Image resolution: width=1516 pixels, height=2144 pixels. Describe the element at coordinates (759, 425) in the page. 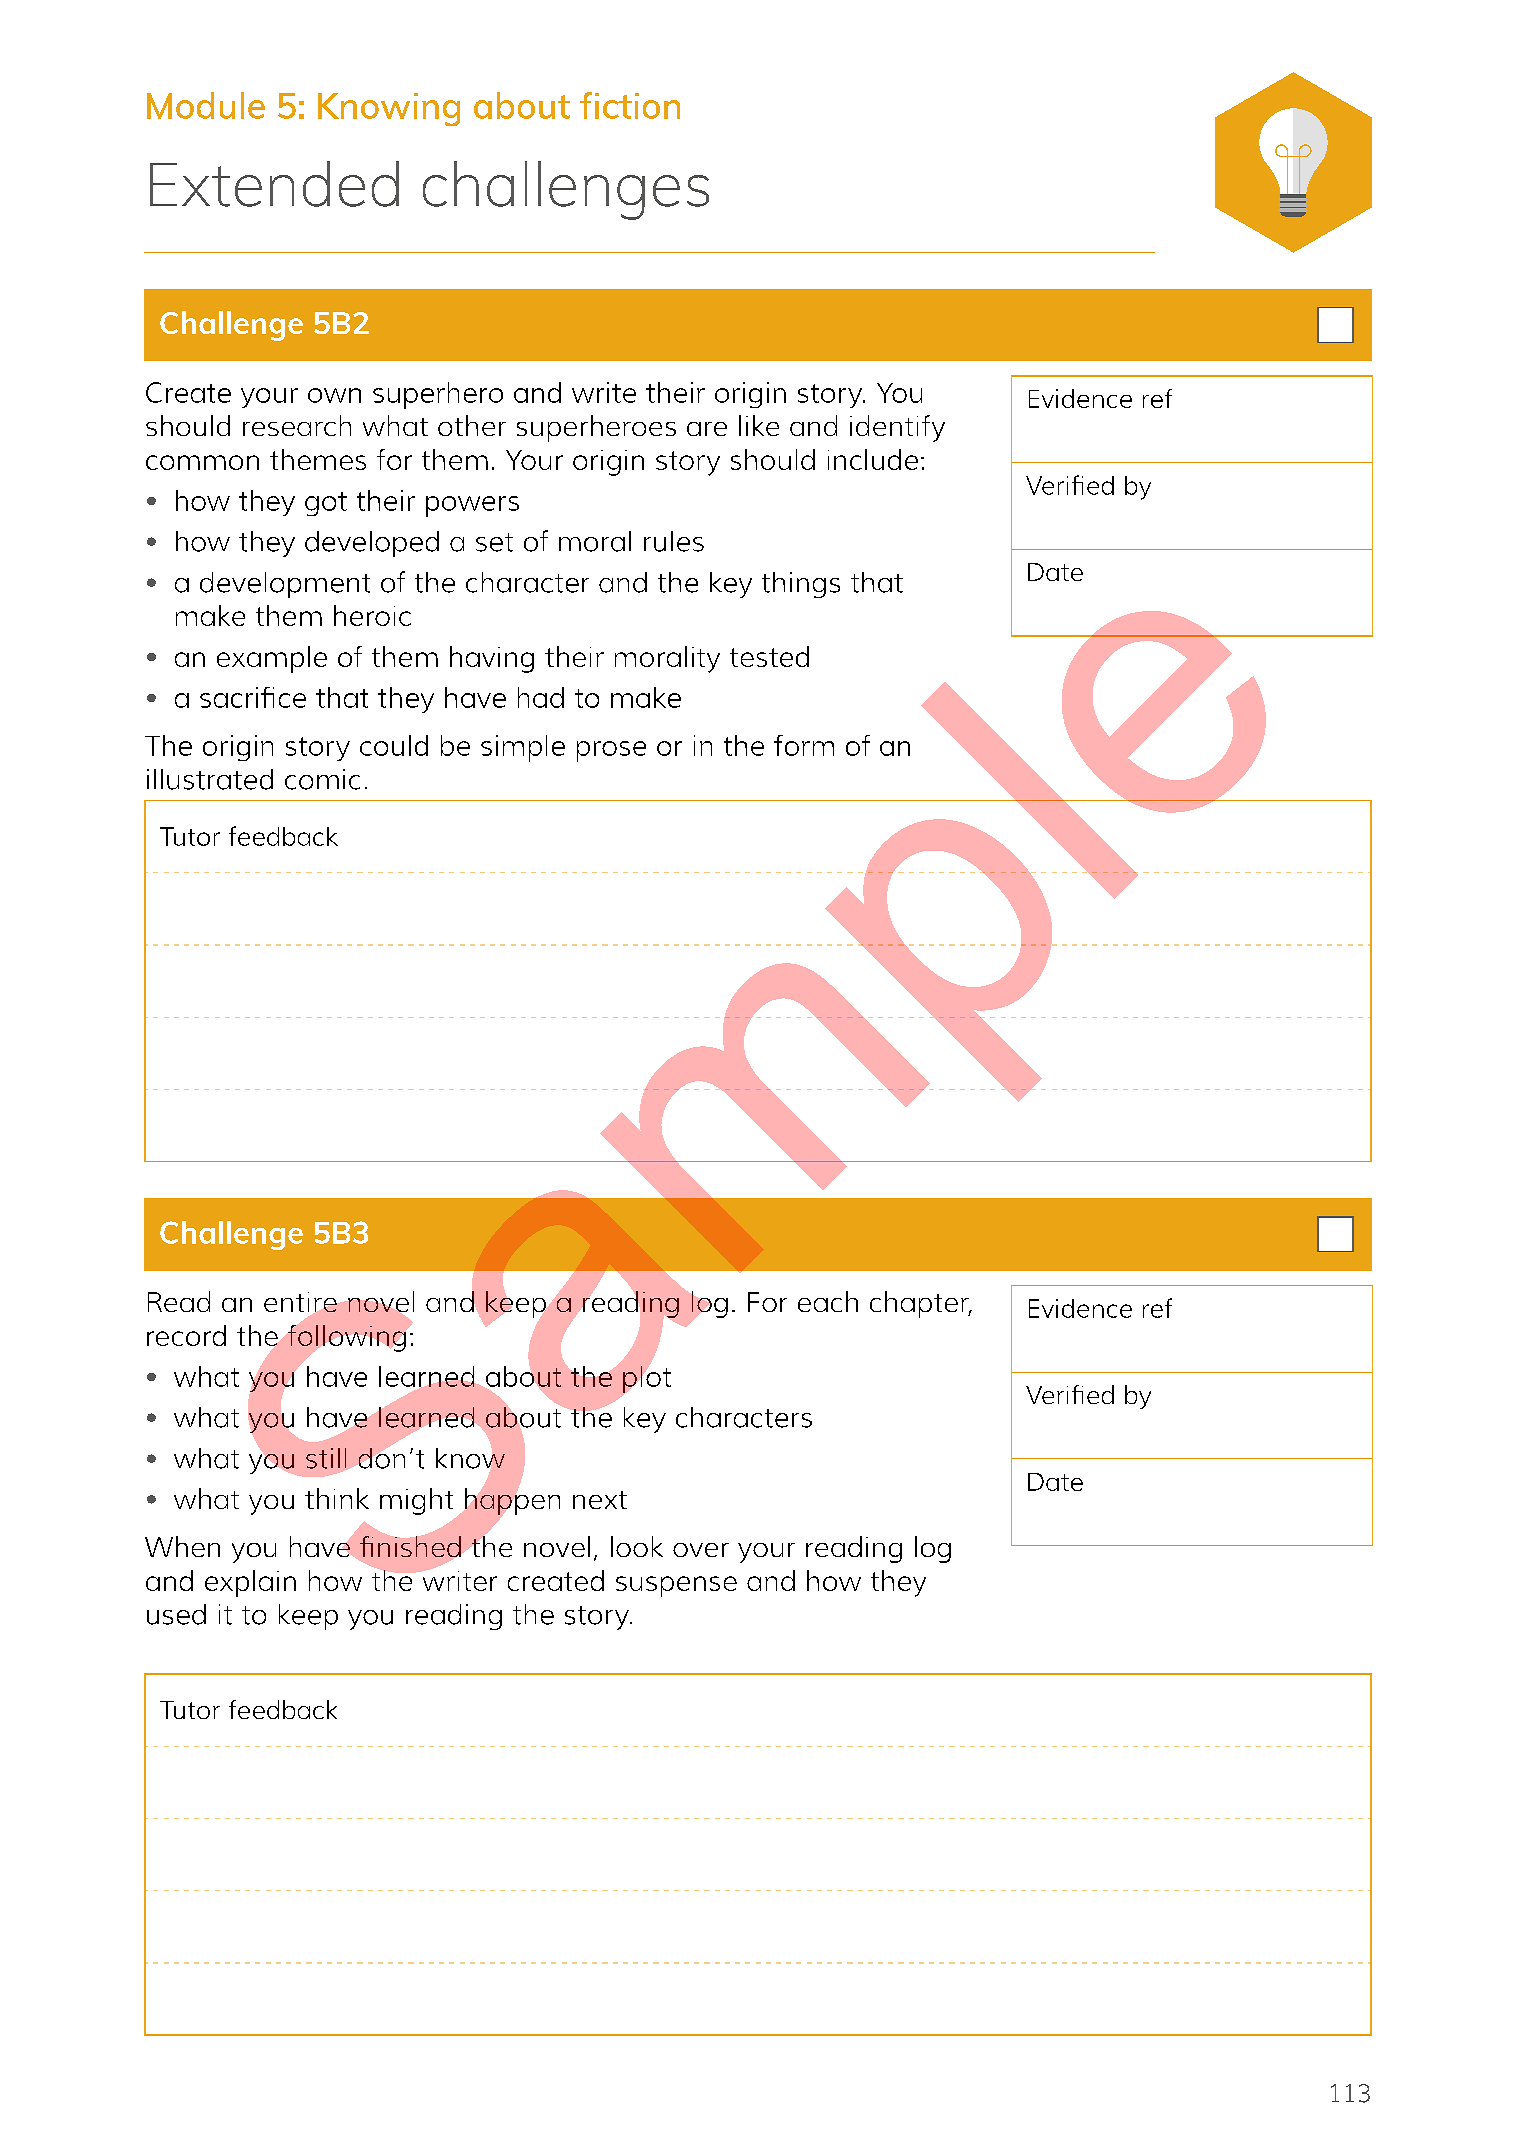

I see `like` at that location.
